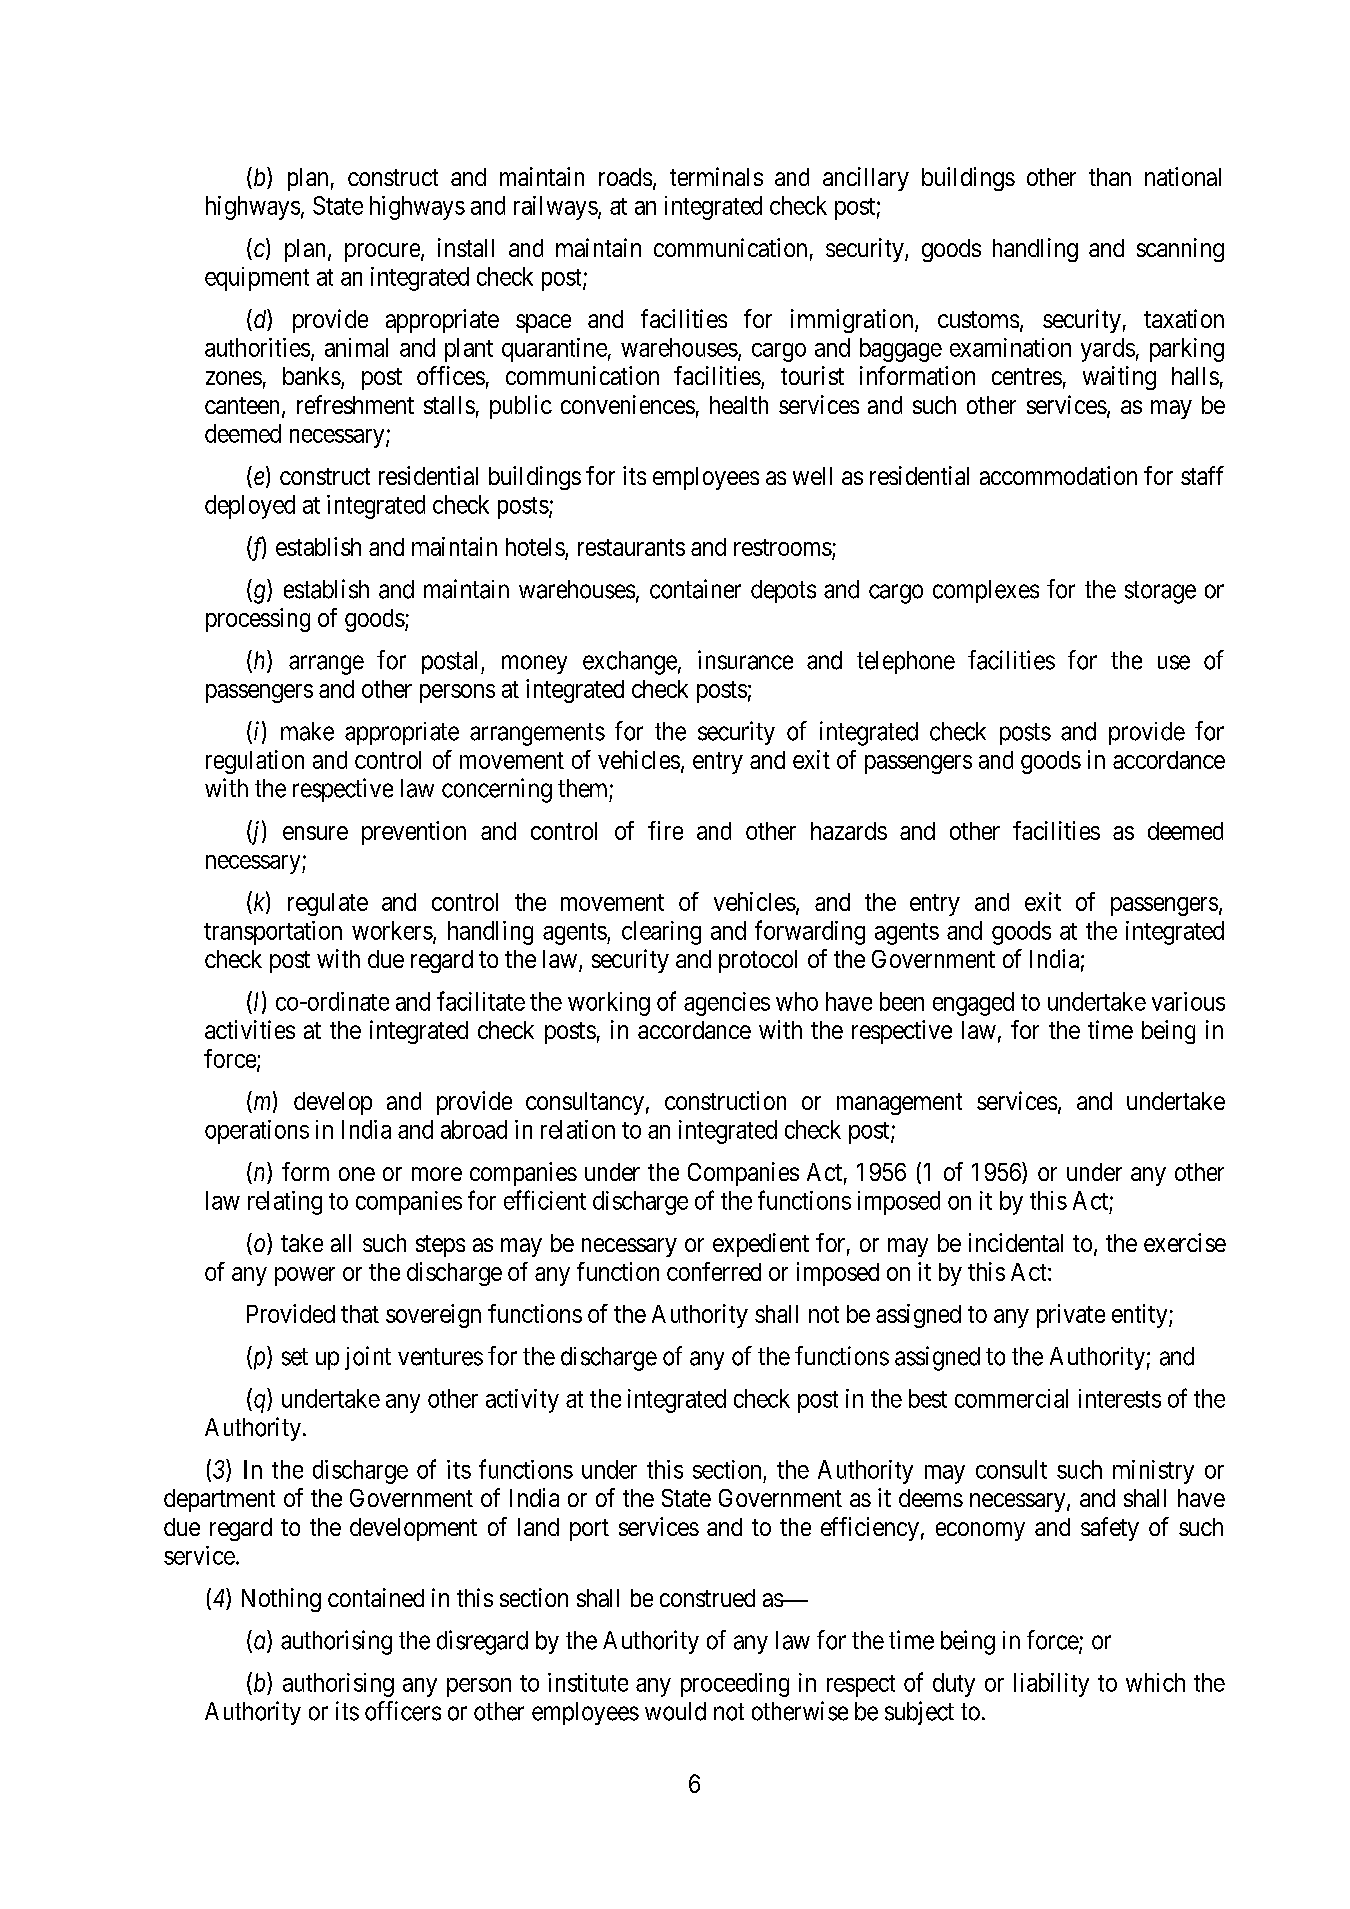 The width and height of the document is (1350, 1909). What do you see at coordinates (735, 1685) in the document?
I see `proceeding` at bounding box center [735, 1685].
